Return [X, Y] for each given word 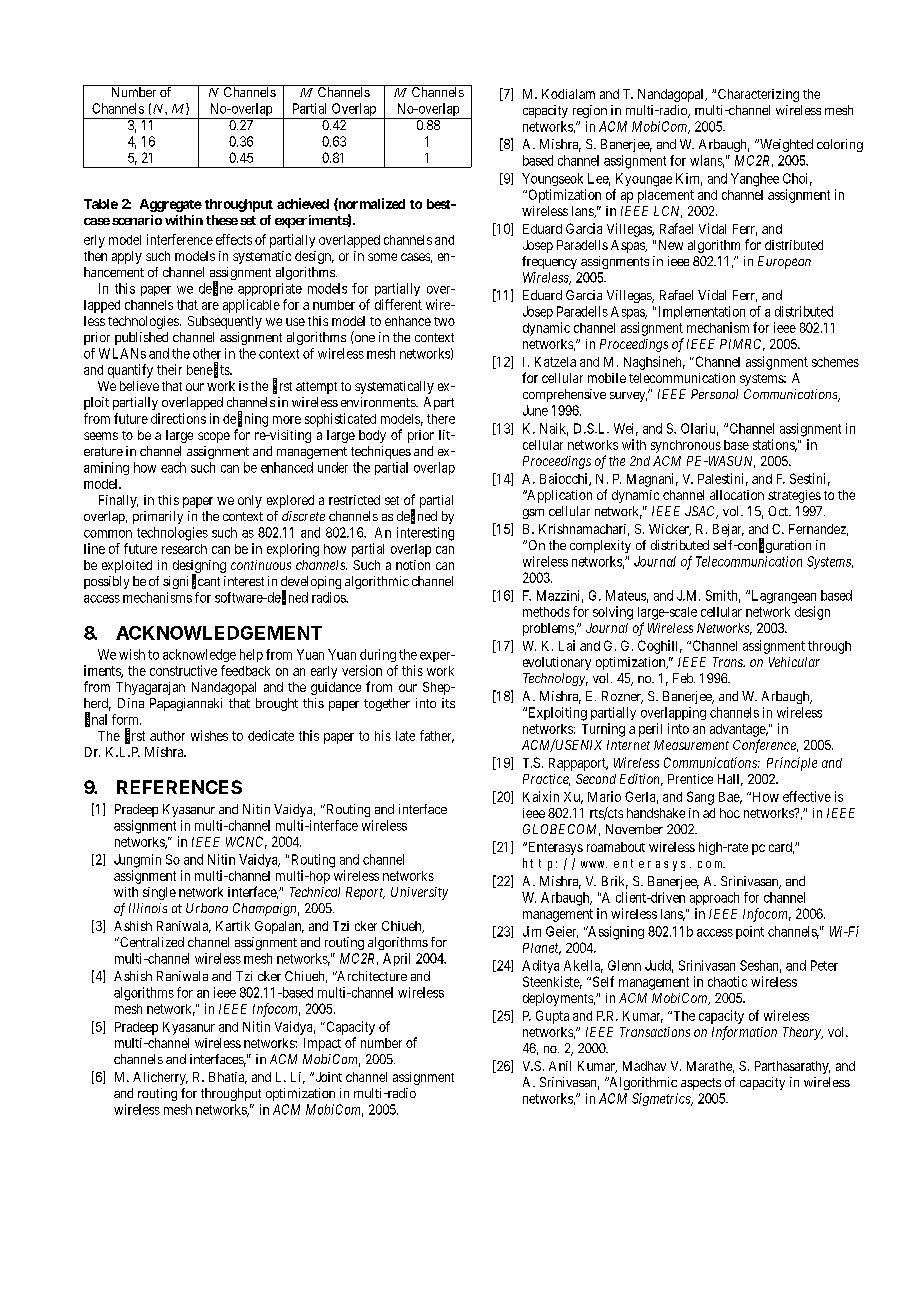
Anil [560, 1066]
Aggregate [171, 205]
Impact [322, 1044]
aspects [701, 1084]
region [590, 111]
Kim [689, 179]
